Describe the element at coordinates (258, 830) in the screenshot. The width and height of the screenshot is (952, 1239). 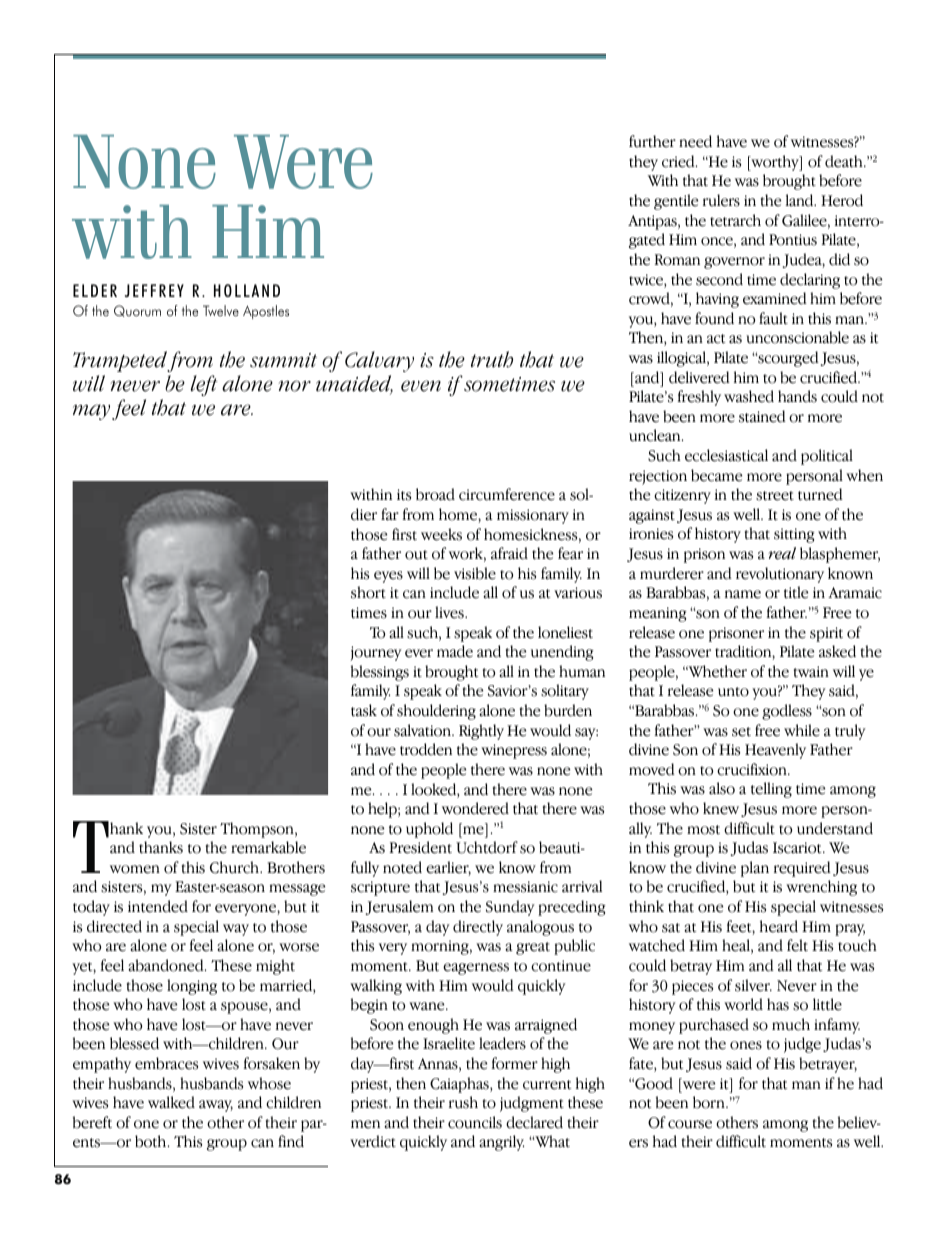
I see `Thompson` at that location.
